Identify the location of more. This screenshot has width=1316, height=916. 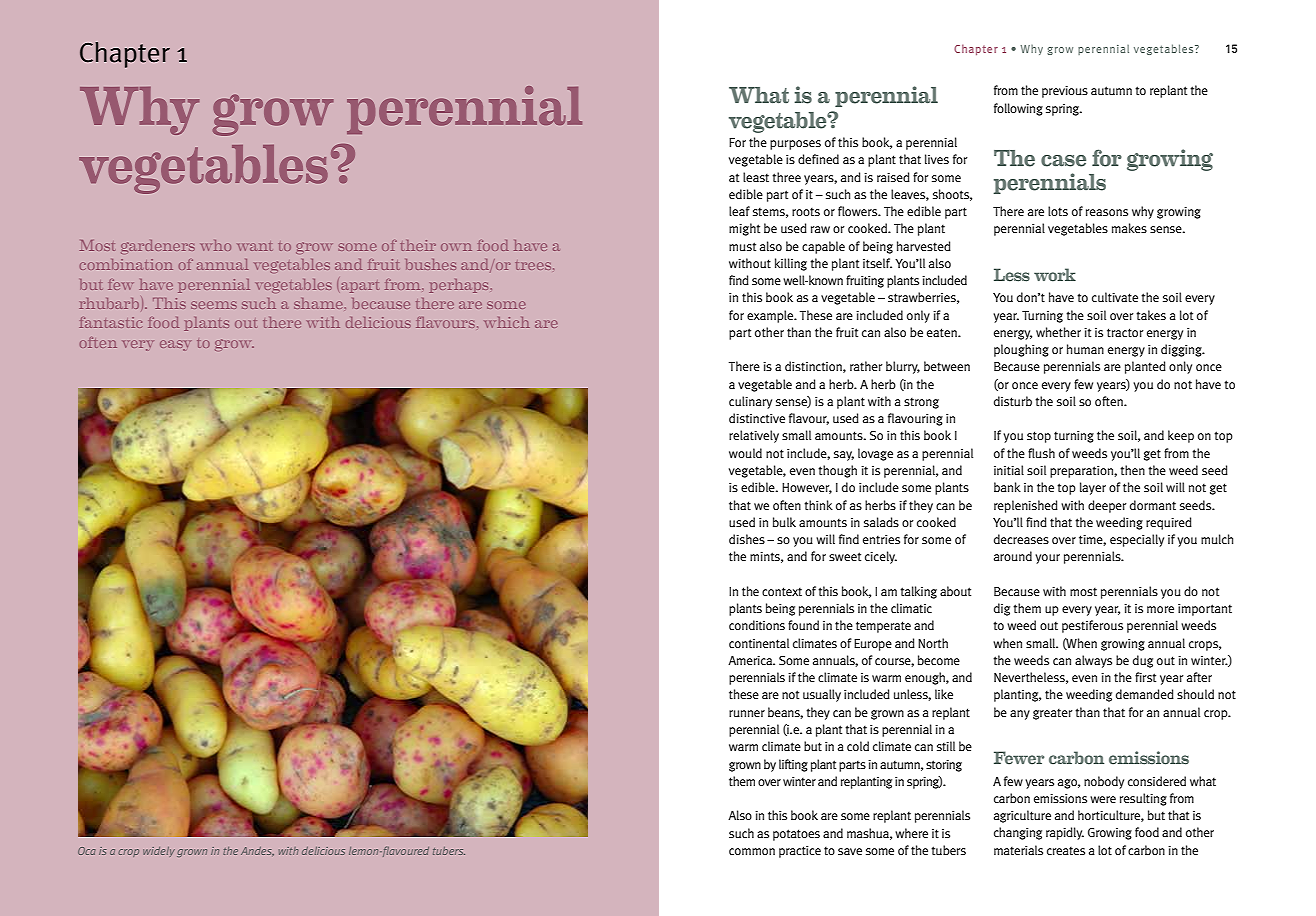
(1160, 609).
